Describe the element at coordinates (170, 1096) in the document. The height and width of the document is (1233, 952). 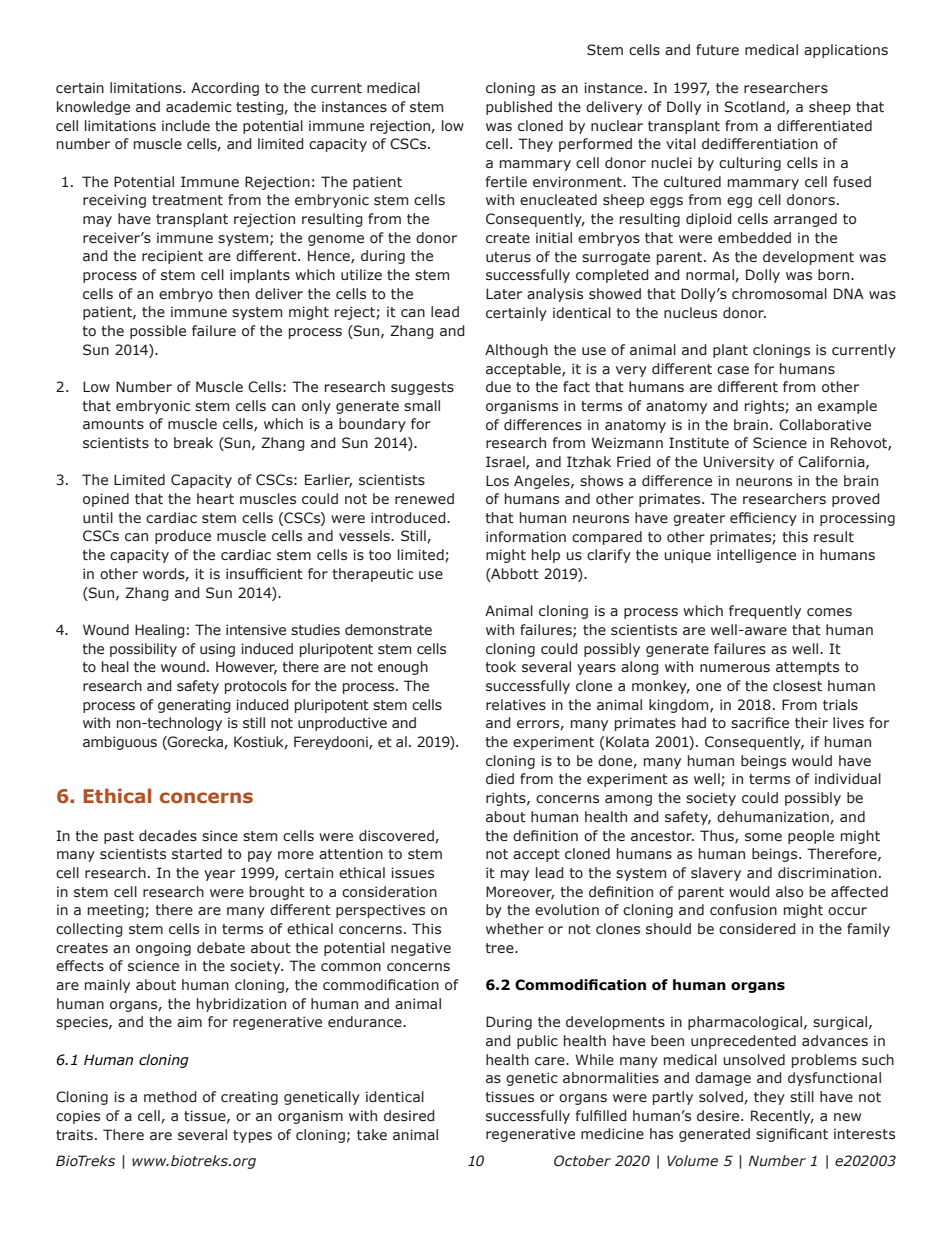
I see `method` at that location.
